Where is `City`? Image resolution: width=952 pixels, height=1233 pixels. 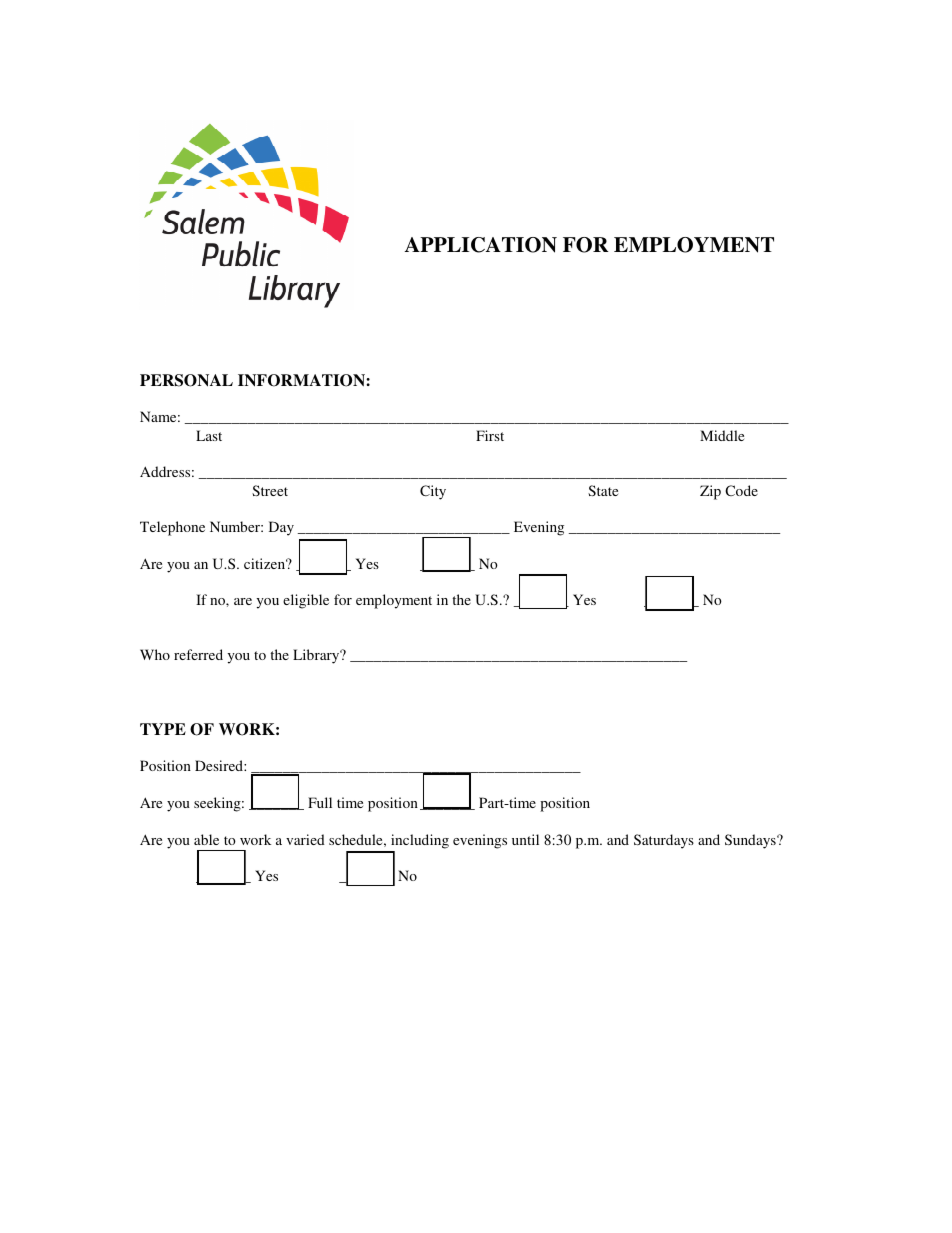 City is located at coordinates (433, 492).
